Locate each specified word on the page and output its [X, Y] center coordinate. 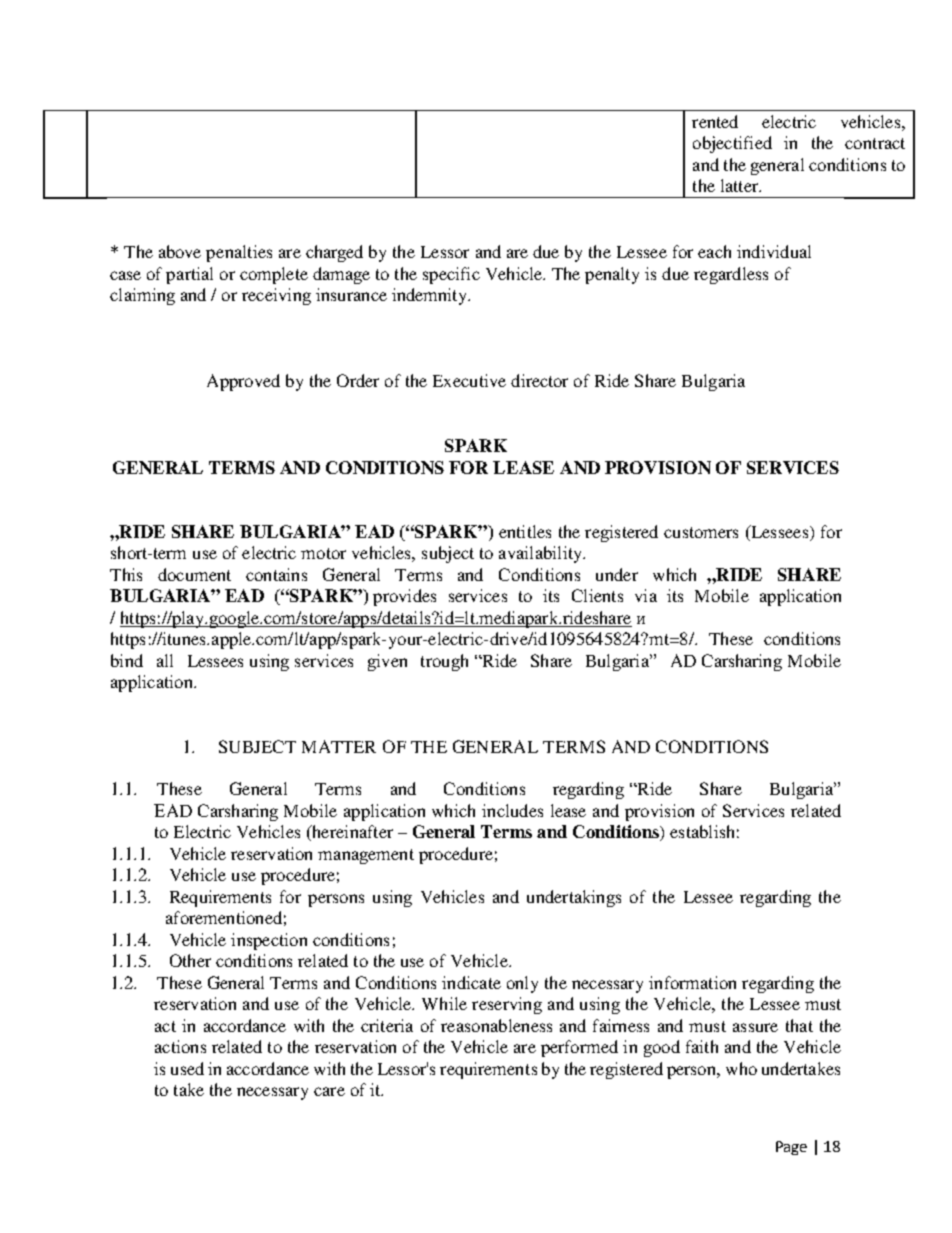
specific [451, 275]
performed [579, 1048]
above [180, 251]
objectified [732, 144]
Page [791, 1148]
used [187, 1068]
